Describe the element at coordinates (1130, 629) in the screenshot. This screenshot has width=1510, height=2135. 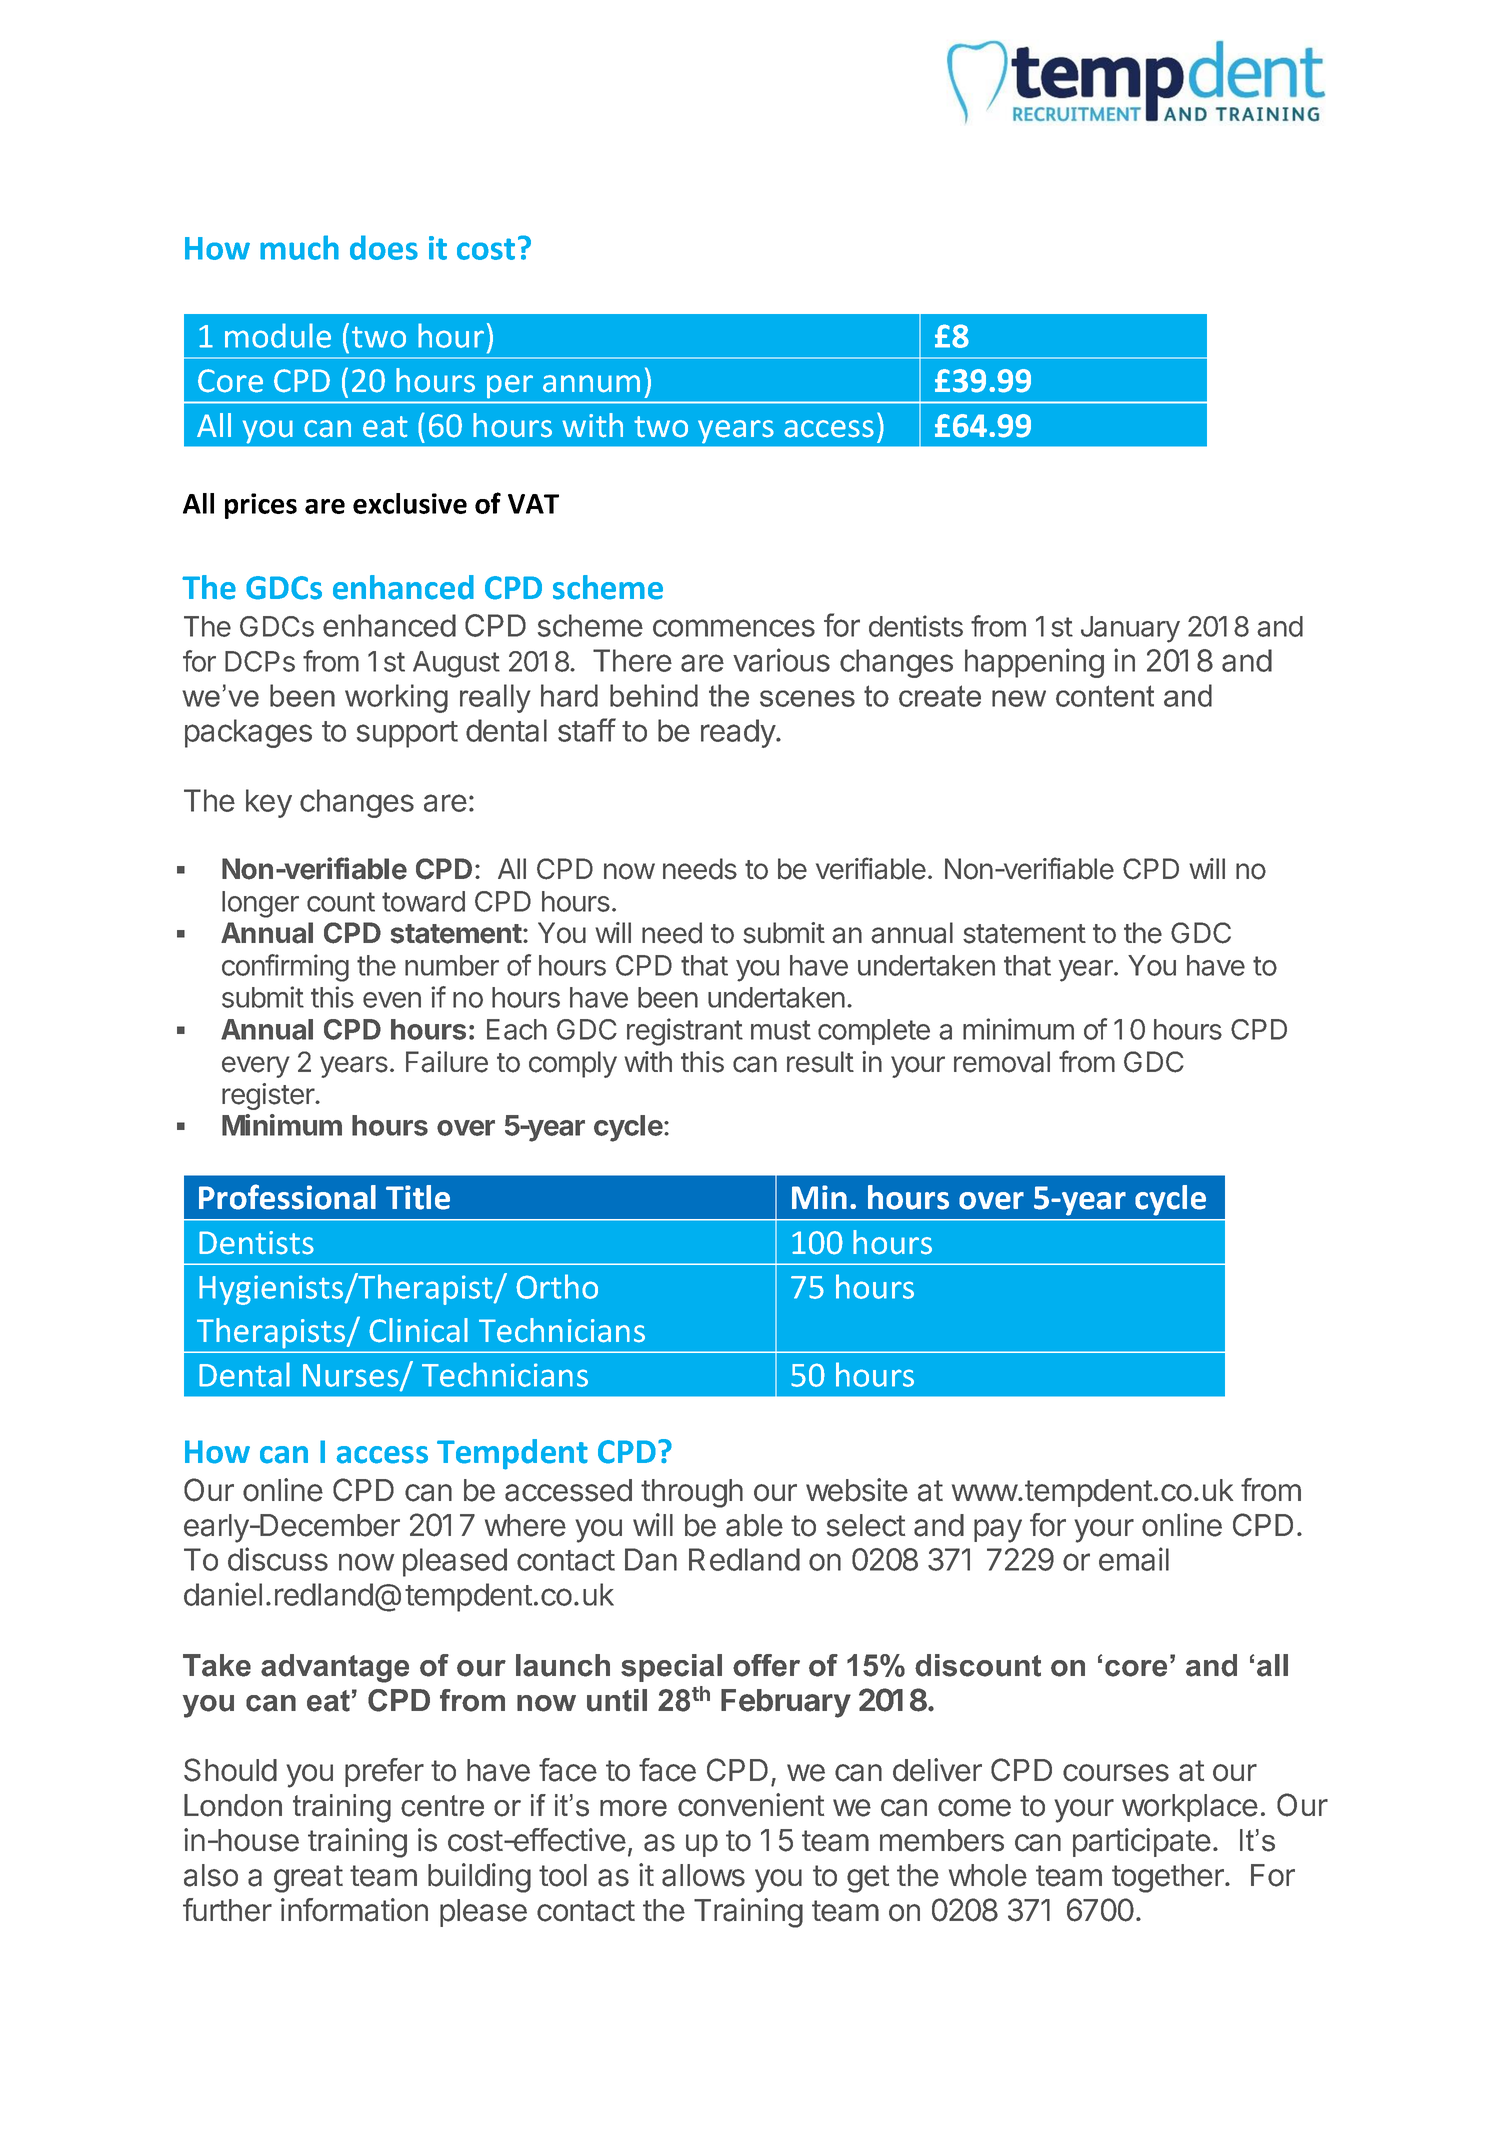
I see `January` at that location.
